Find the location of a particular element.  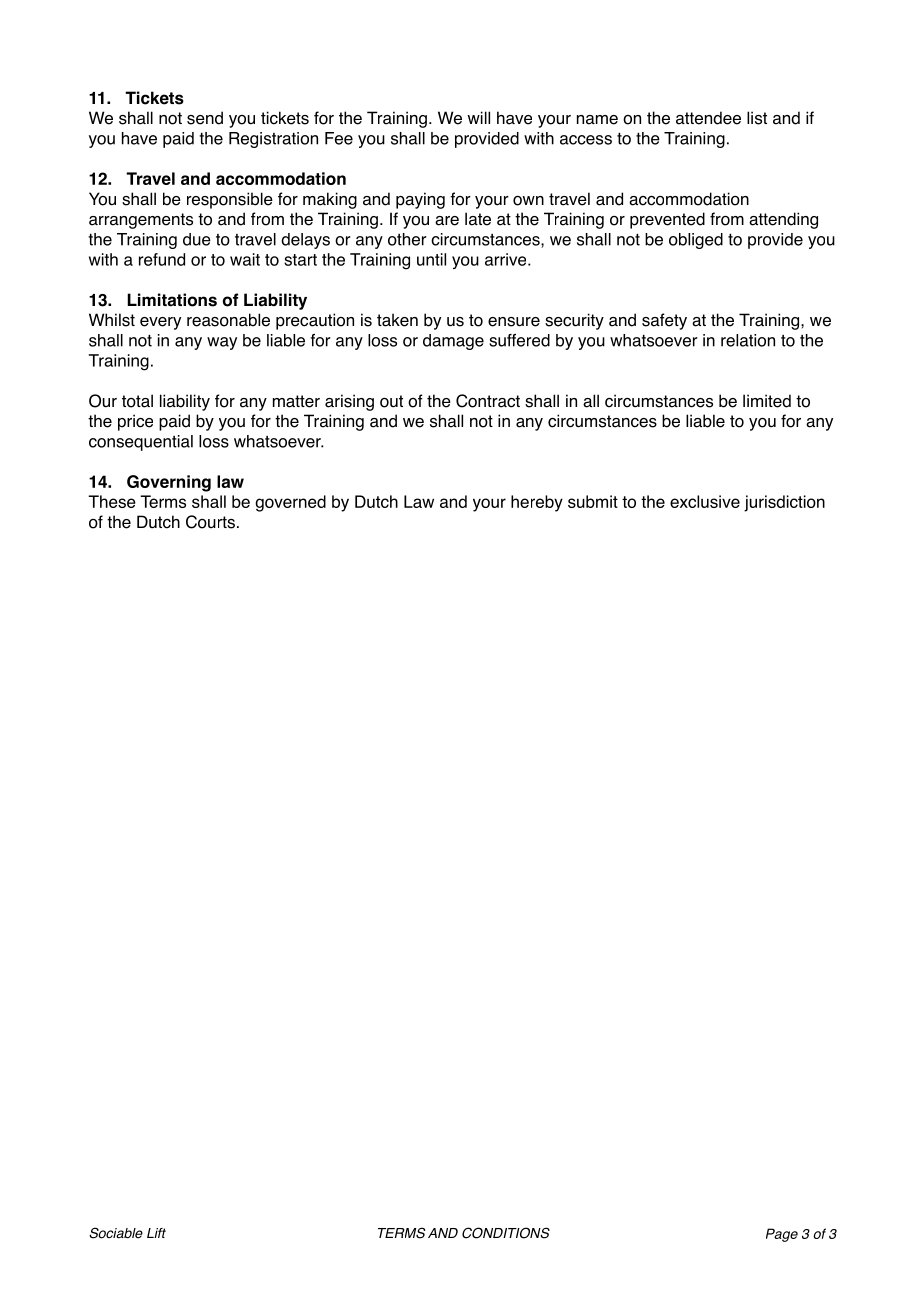

These is located at coordinates (112, 501).
